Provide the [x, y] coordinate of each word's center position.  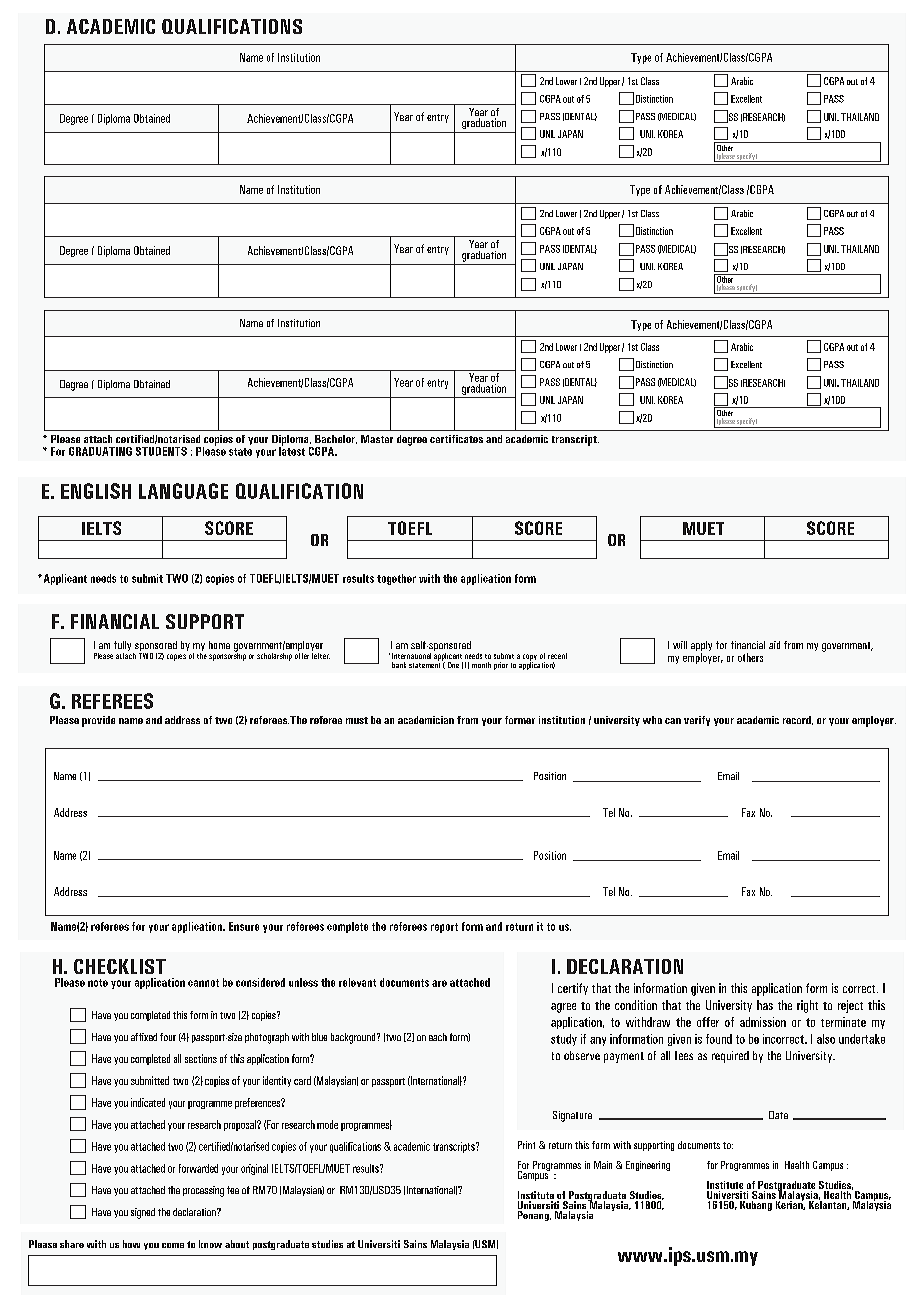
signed [143, 1213]
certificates [456, 439]
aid [774, 645]
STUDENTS [161, 451]
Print [526, 1145]
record [798, 720]
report [444, 928]
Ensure [244, 926]
